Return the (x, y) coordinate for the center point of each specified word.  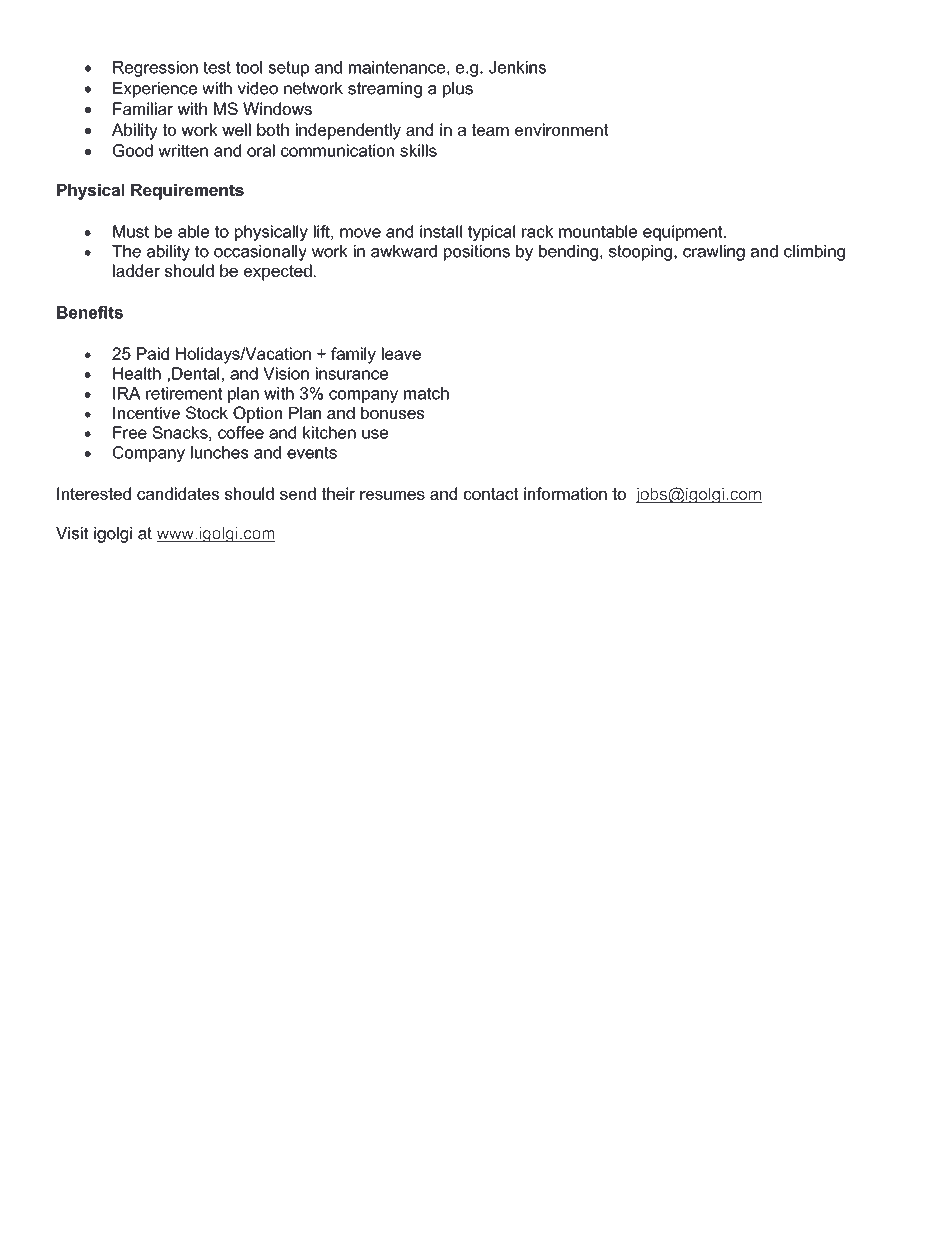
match (426, 393)
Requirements (187, 192)
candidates (178, 493)
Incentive (146, 413)
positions (477, 253)
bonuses (393, 413)
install (441, 231)
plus (458, 90)
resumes (392, 495)
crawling (714, 253)
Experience (155, 90)
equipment (684, 233)
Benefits (90, 312)
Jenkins (517, 67)
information (565, 493)
